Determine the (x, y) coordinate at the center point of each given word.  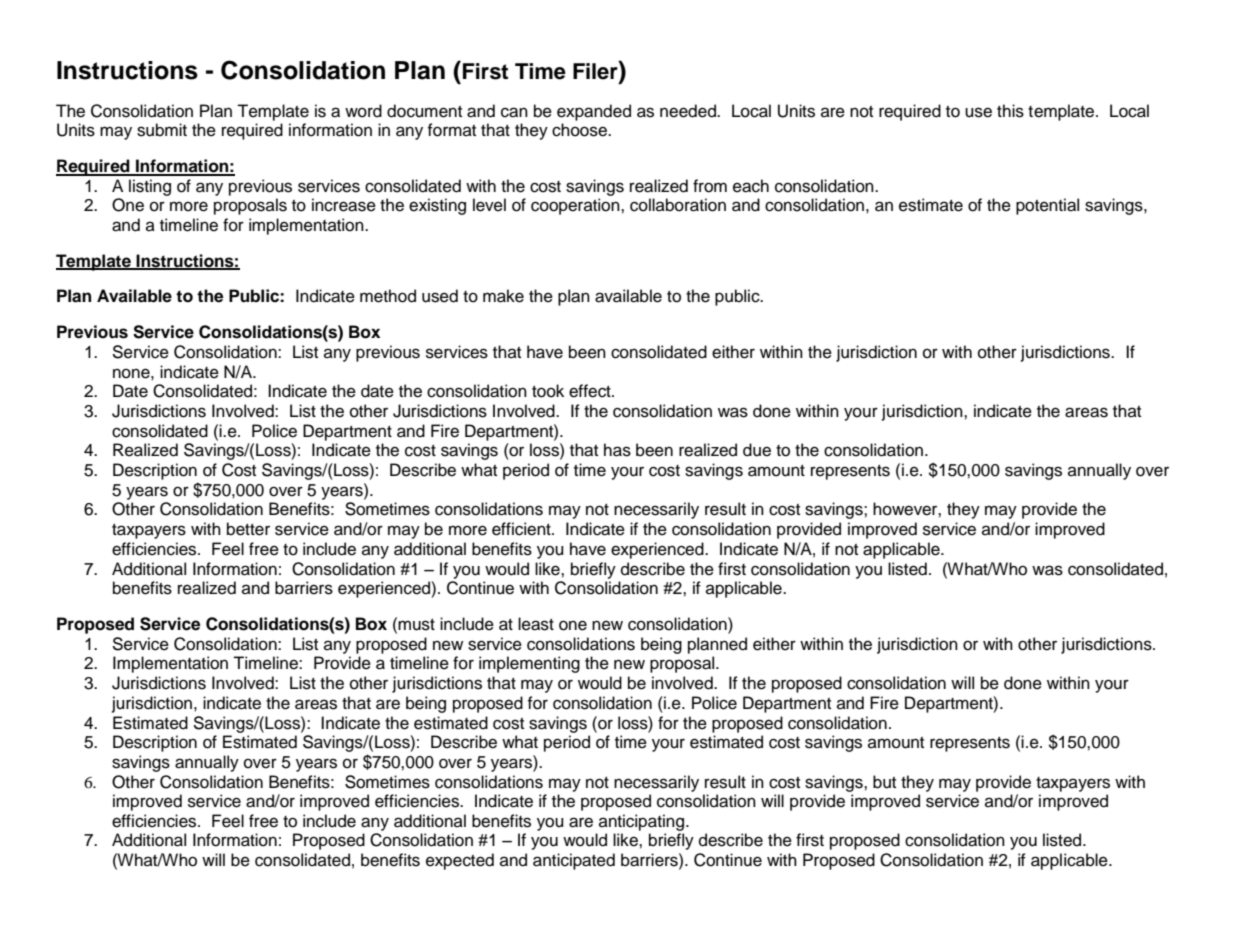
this (1010, 111)
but (884, 782)
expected (460, 861)
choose (580, 130)
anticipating (643, 822)
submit (162, 130)
